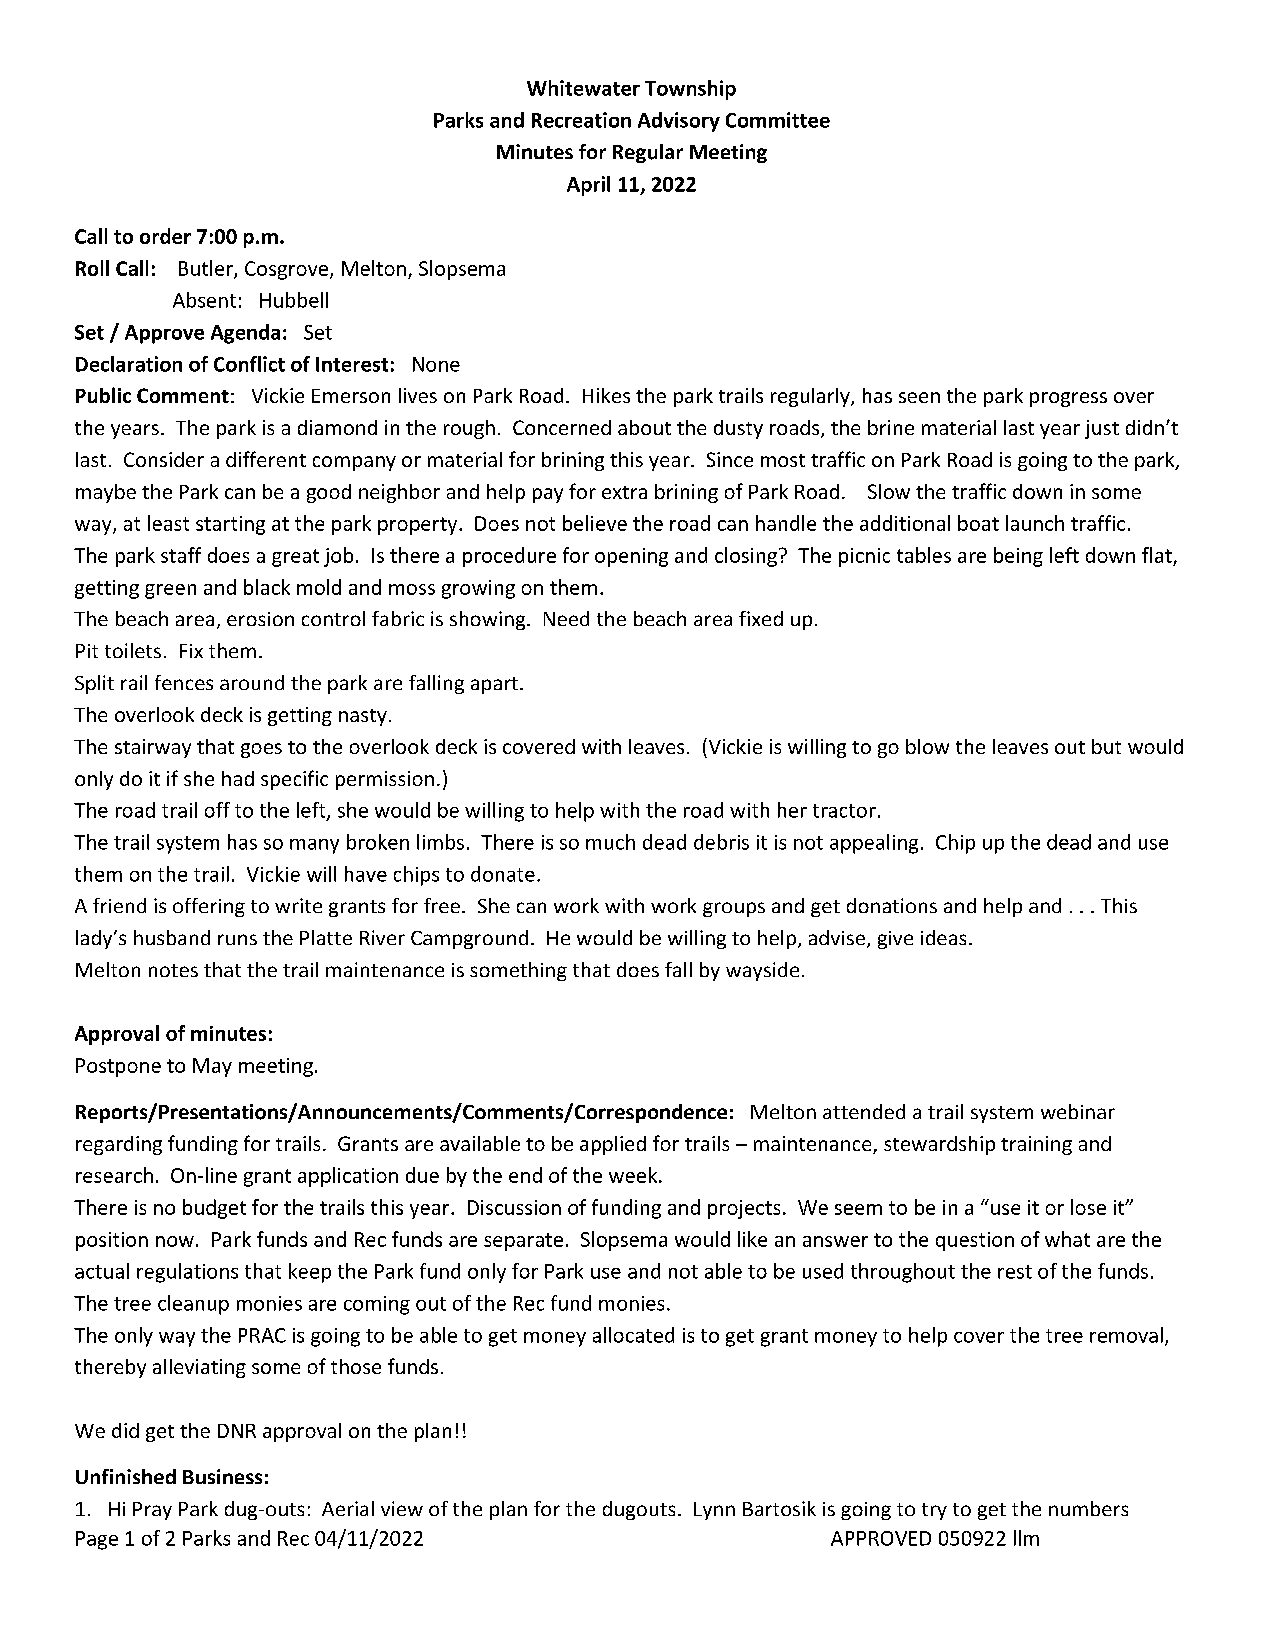  Describe the element at coordinates (778, 120) in the screenshot. I see `Committee` at that location.
